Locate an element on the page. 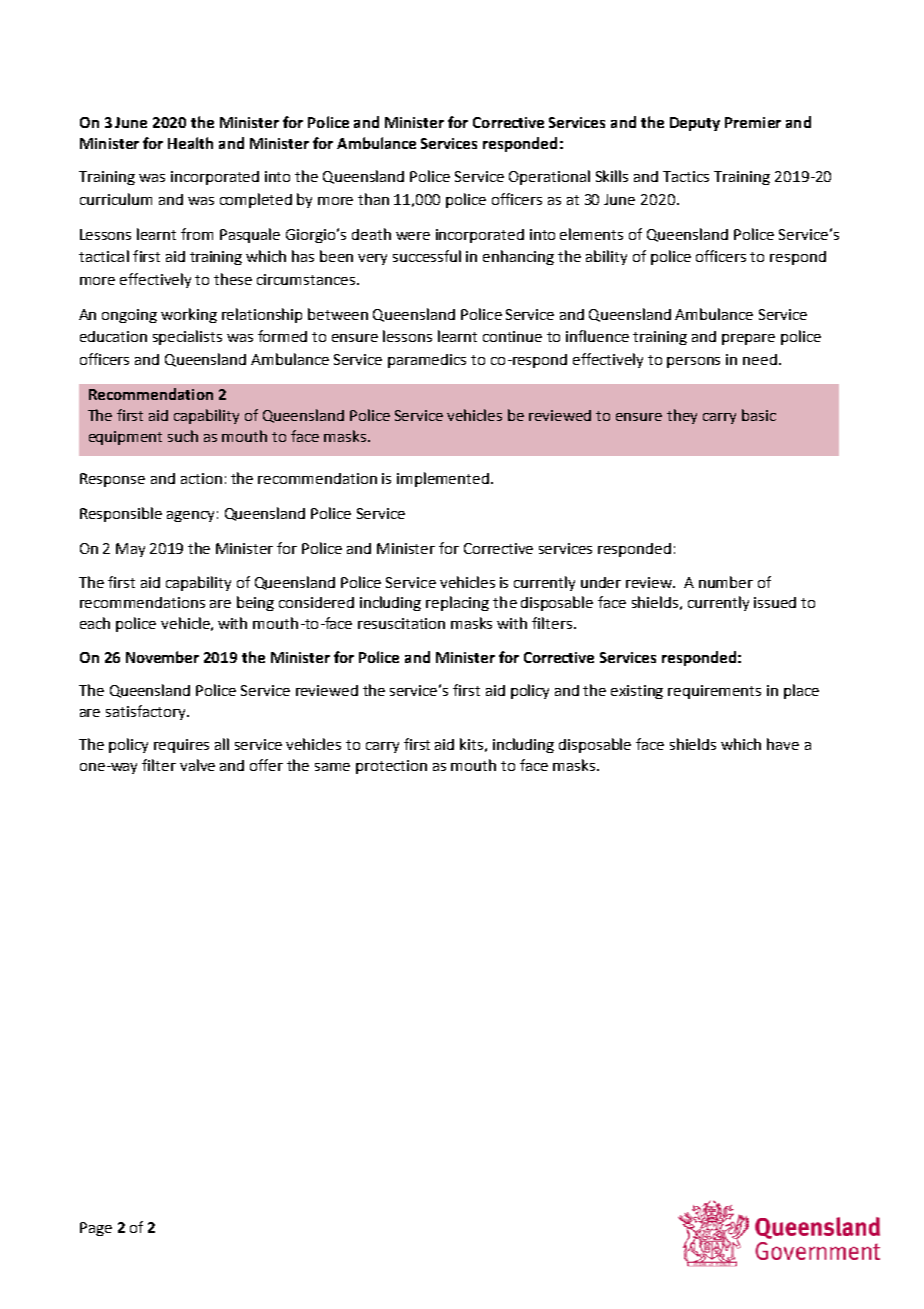 The width and height of the image is (924, 1309). Tactics is located at coordinates (686, 176).
